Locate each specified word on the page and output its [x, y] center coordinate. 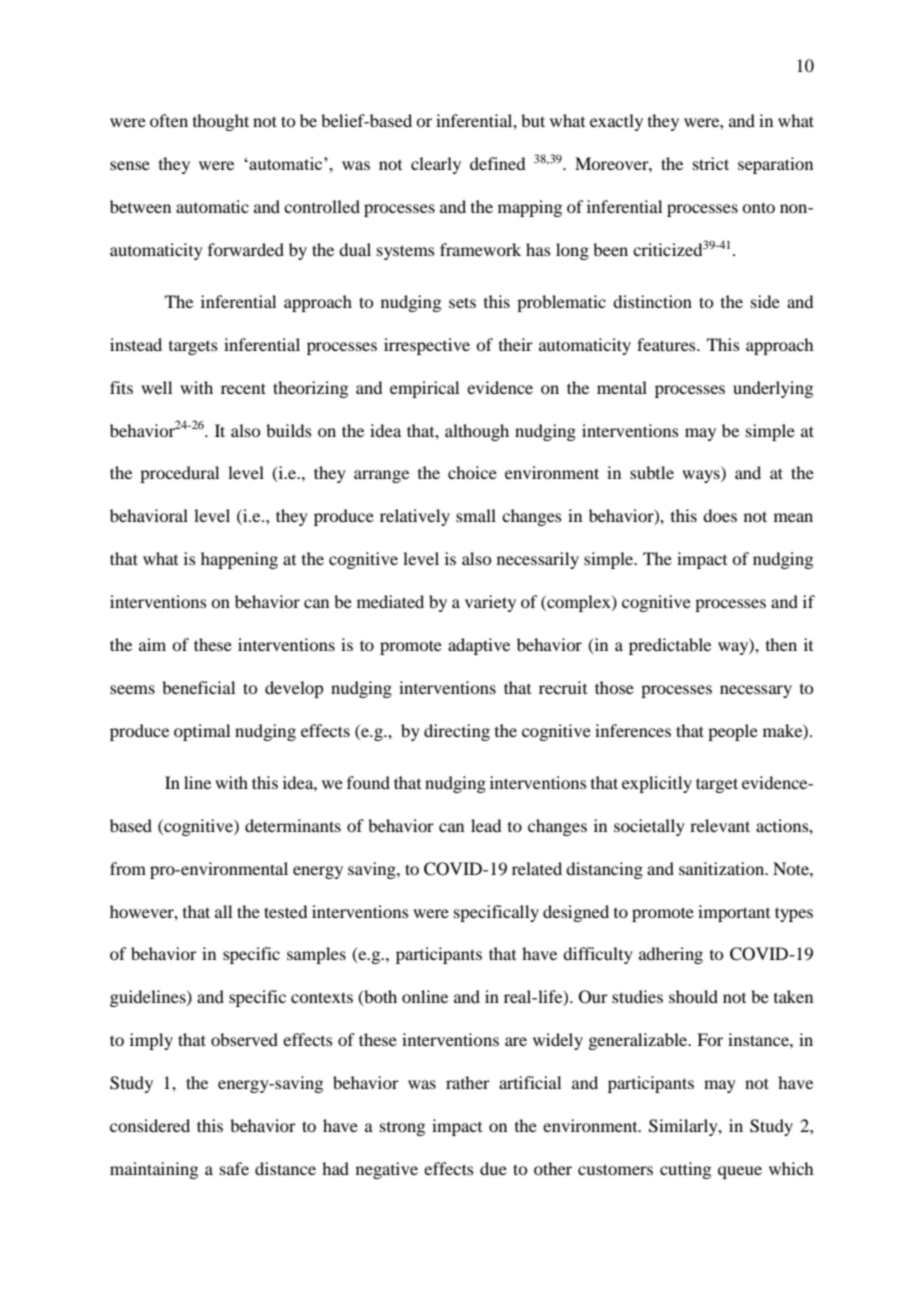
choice [472, 472]
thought [221, 122]
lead [486, 825]
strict [711, 163]
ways [702, 476]
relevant [720, 825]
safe [234, 1168]
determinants [293, 825]
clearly [436, 165]
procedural [179, 474]
